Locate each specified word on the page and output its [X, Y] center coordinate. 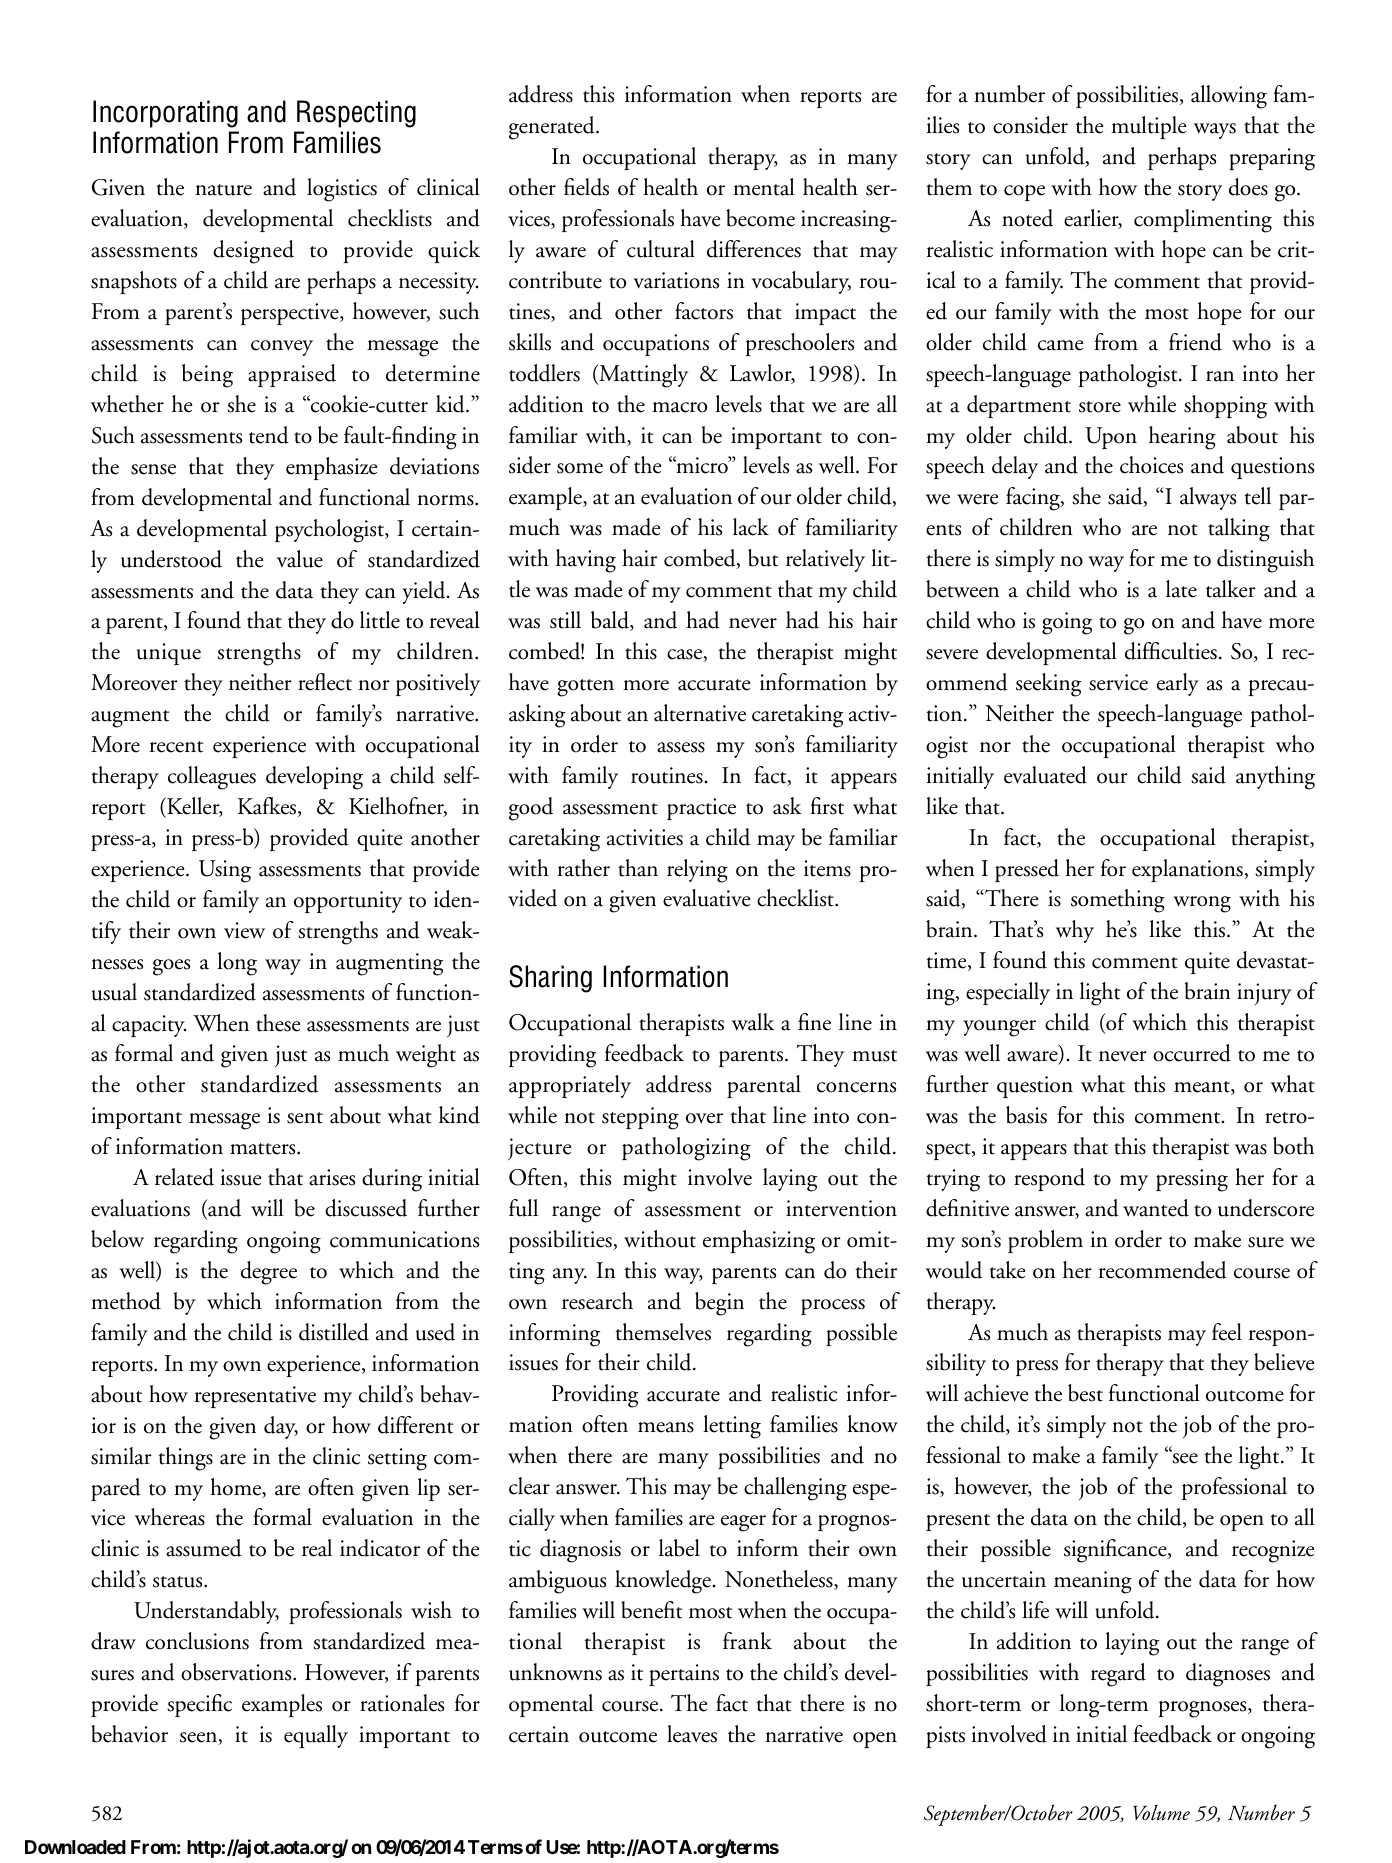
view [244, 930]
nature [223, 190]
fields [586, 187]
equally [316, 1736]
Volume [1161, 1813]
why [1075, 931]
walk [753, 1022]
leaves [692, 1734]
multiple [1148, 127]
